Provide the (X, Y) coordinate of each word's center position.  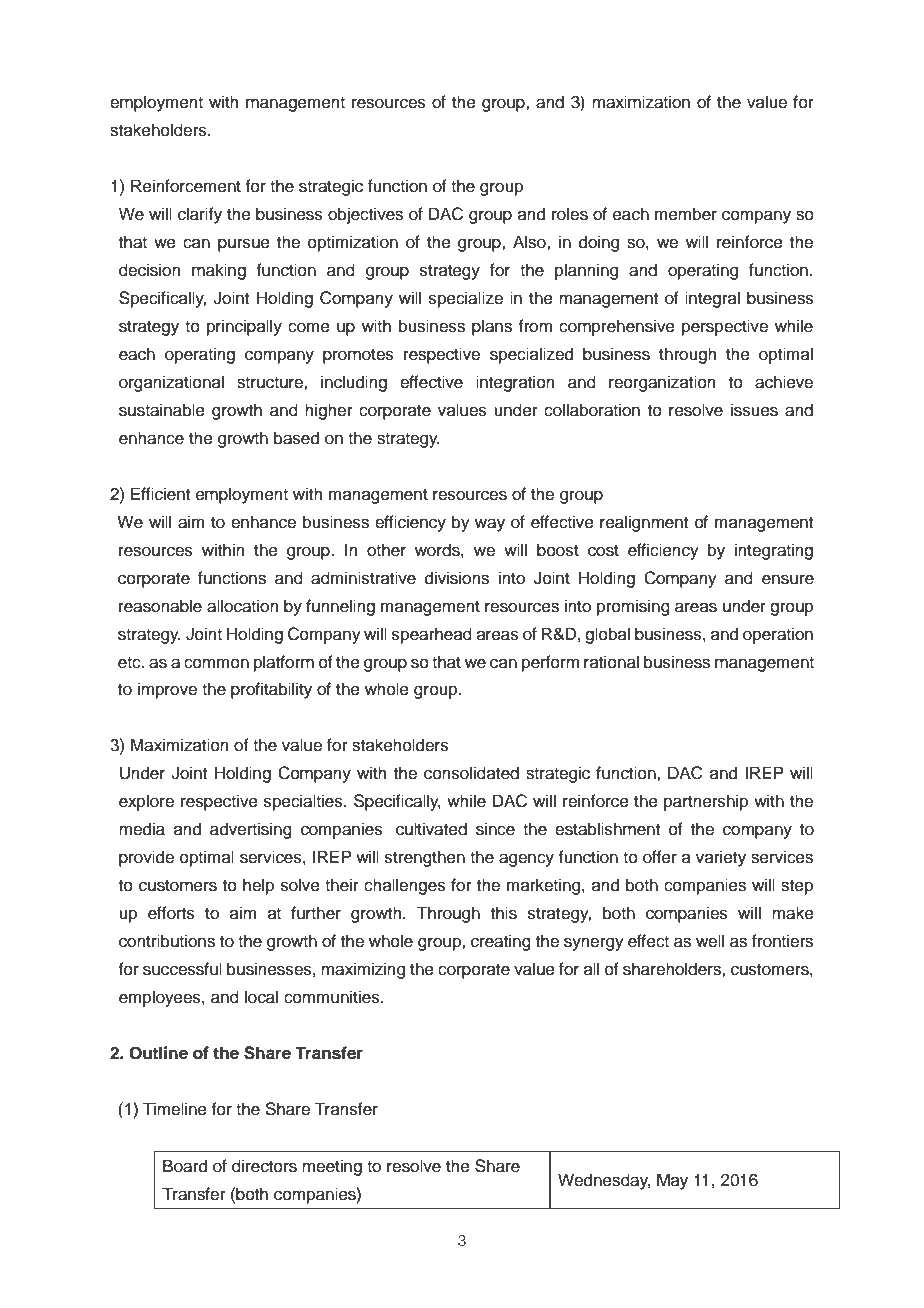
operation (778, 635)
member (686, 214)
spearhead (432, 635)
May (672, 1181)
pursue (244, 245)
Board (185, 1166)
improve (167, 690)
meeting (332, 1167)
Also (530, 242)
